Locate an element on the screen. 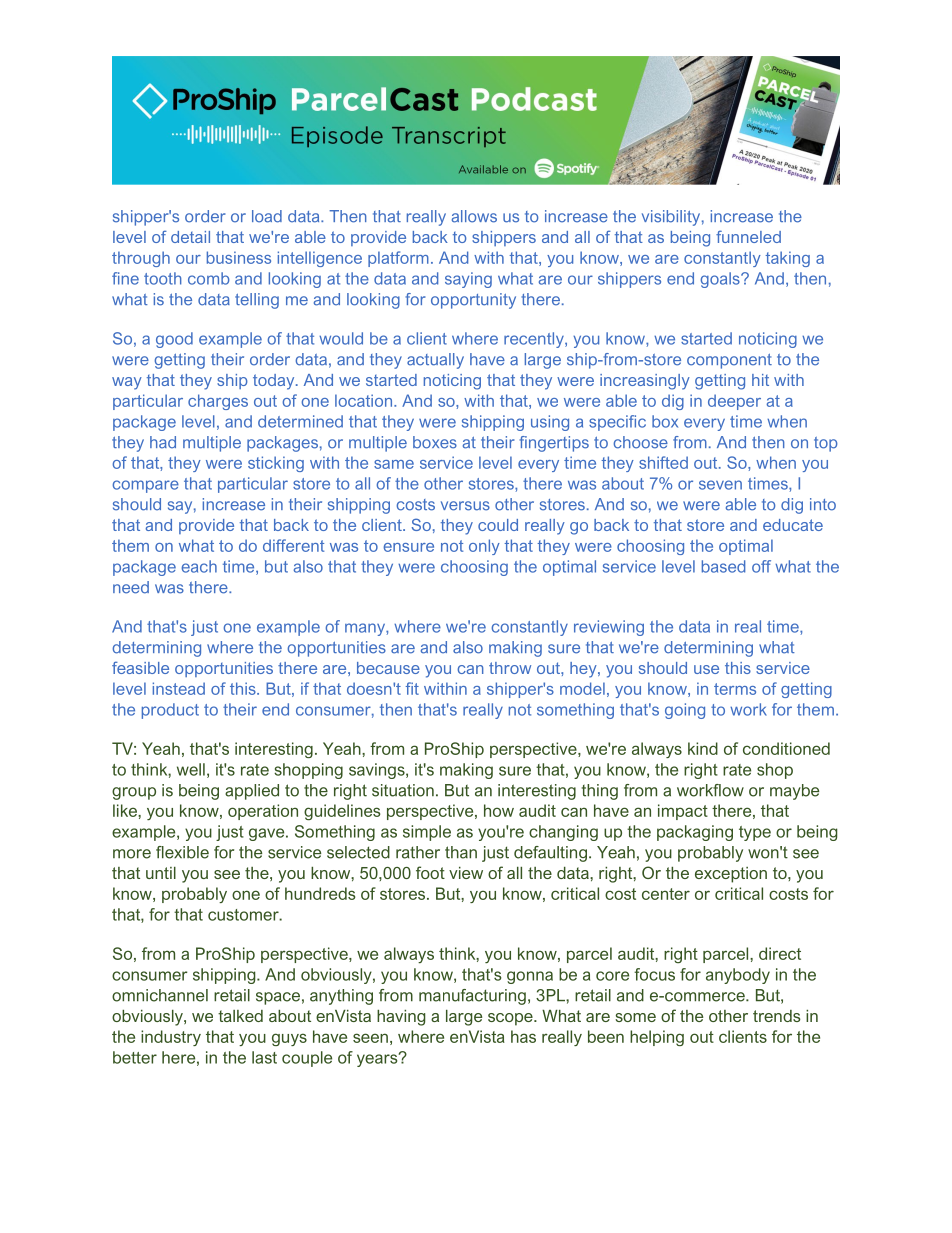 The height and width of the screenshot is (1233, 952). compare is located at coordinates (146, 486).
